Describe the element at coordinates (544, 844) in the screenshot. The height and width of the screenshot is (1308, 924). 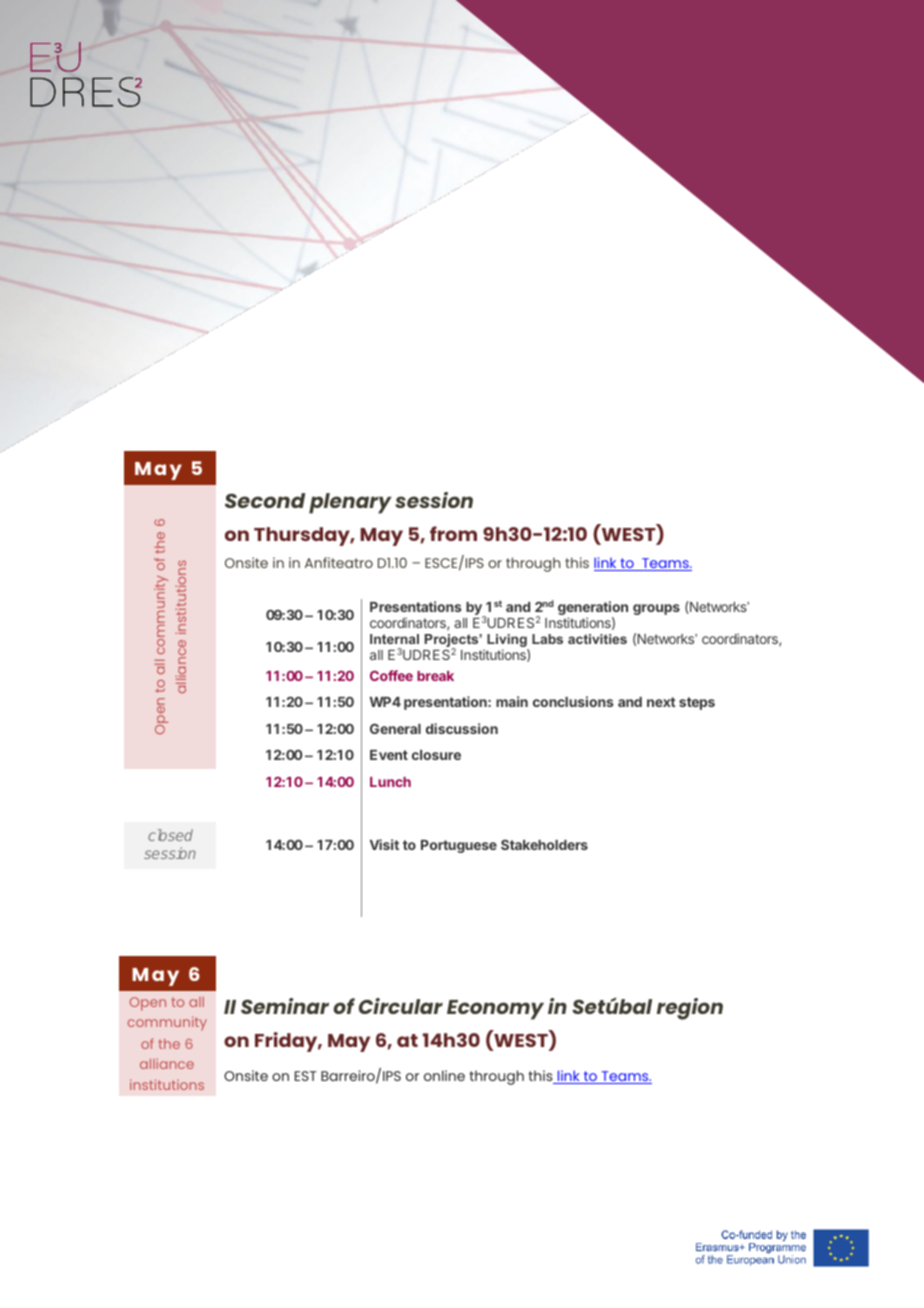
I see `Stakeholders` at that location.
